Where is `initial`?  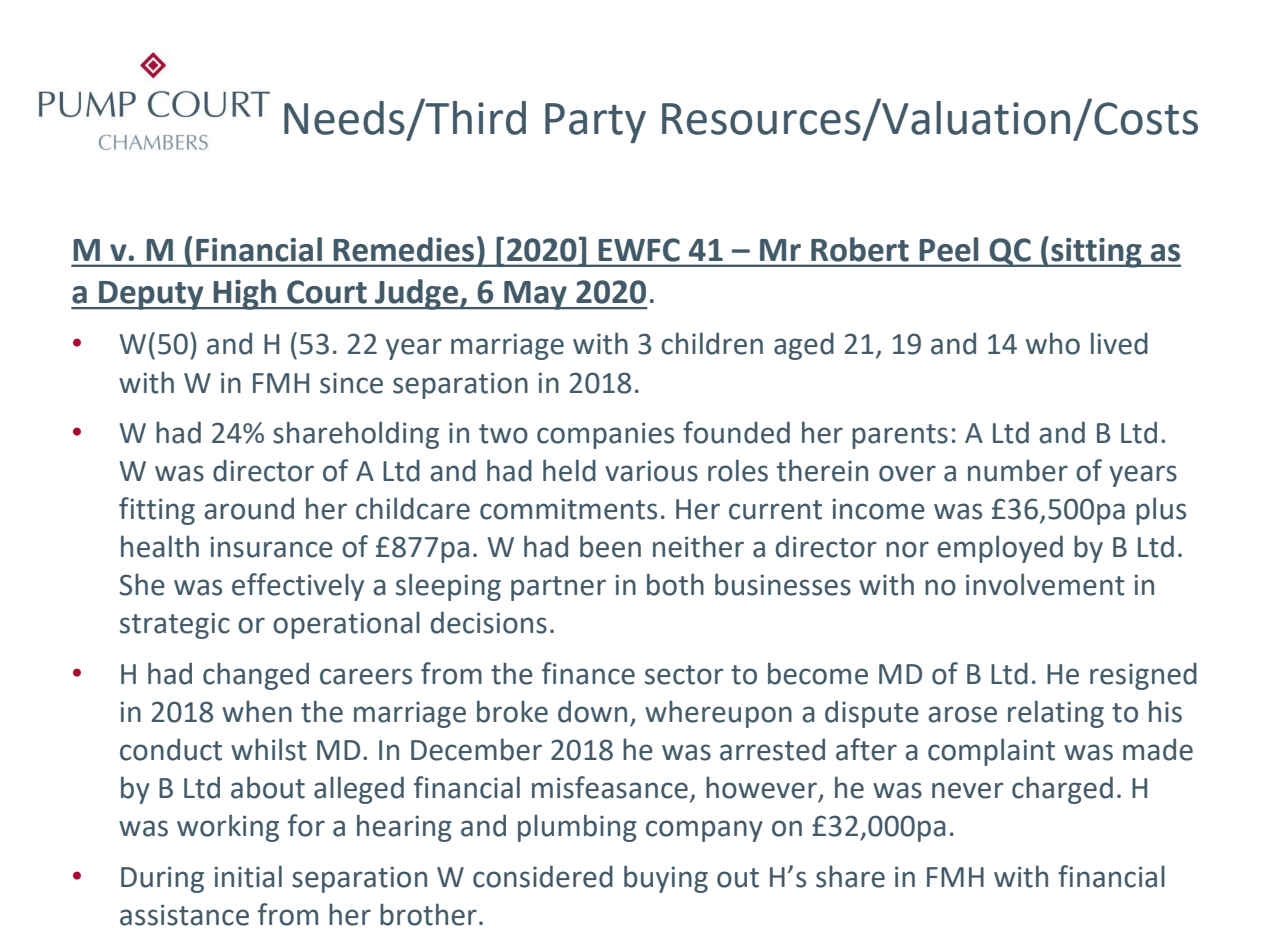
initial is located at coordinates (248, 876).
